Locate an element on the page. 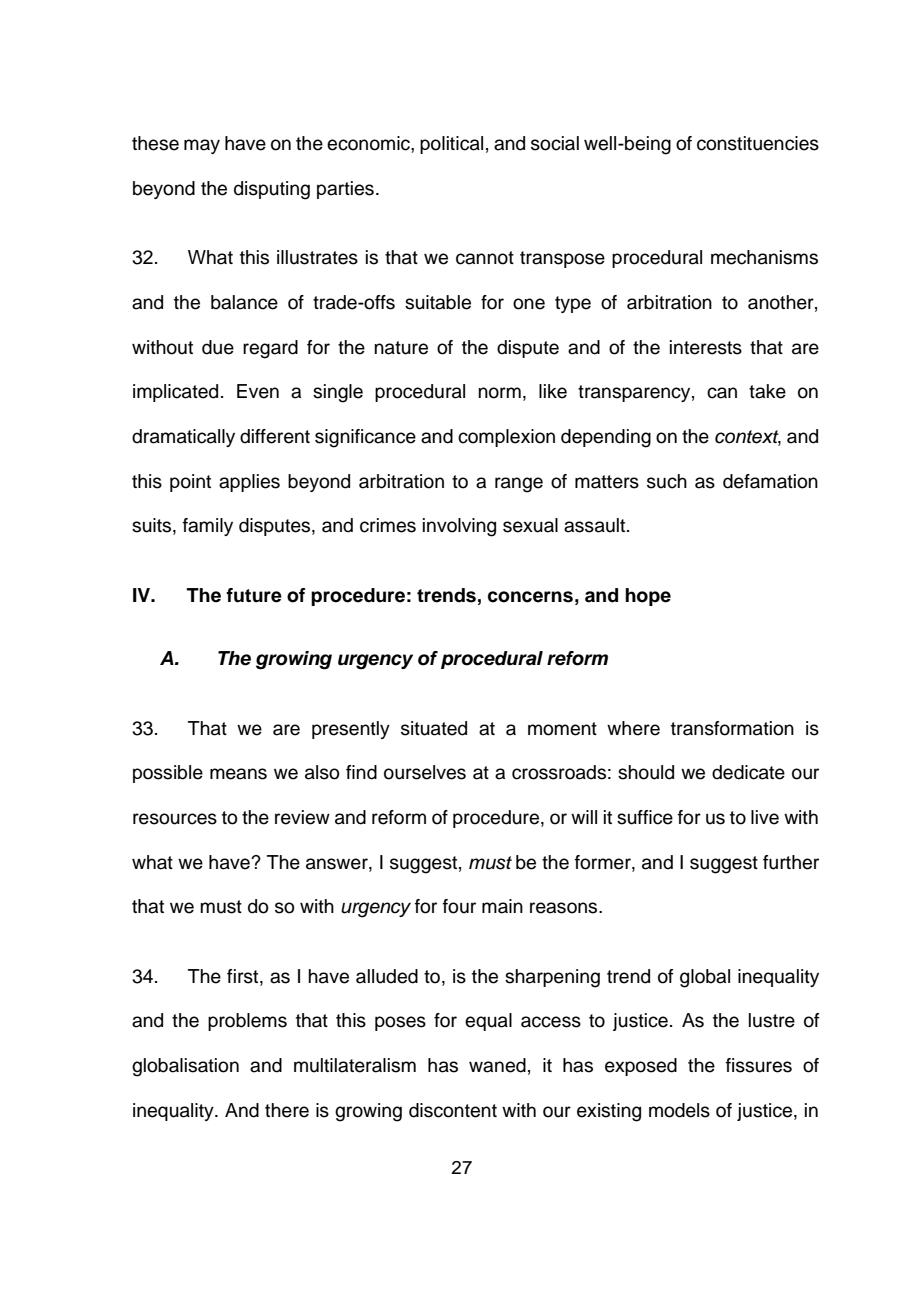  constituencies is located at coordinates (758, 143).
